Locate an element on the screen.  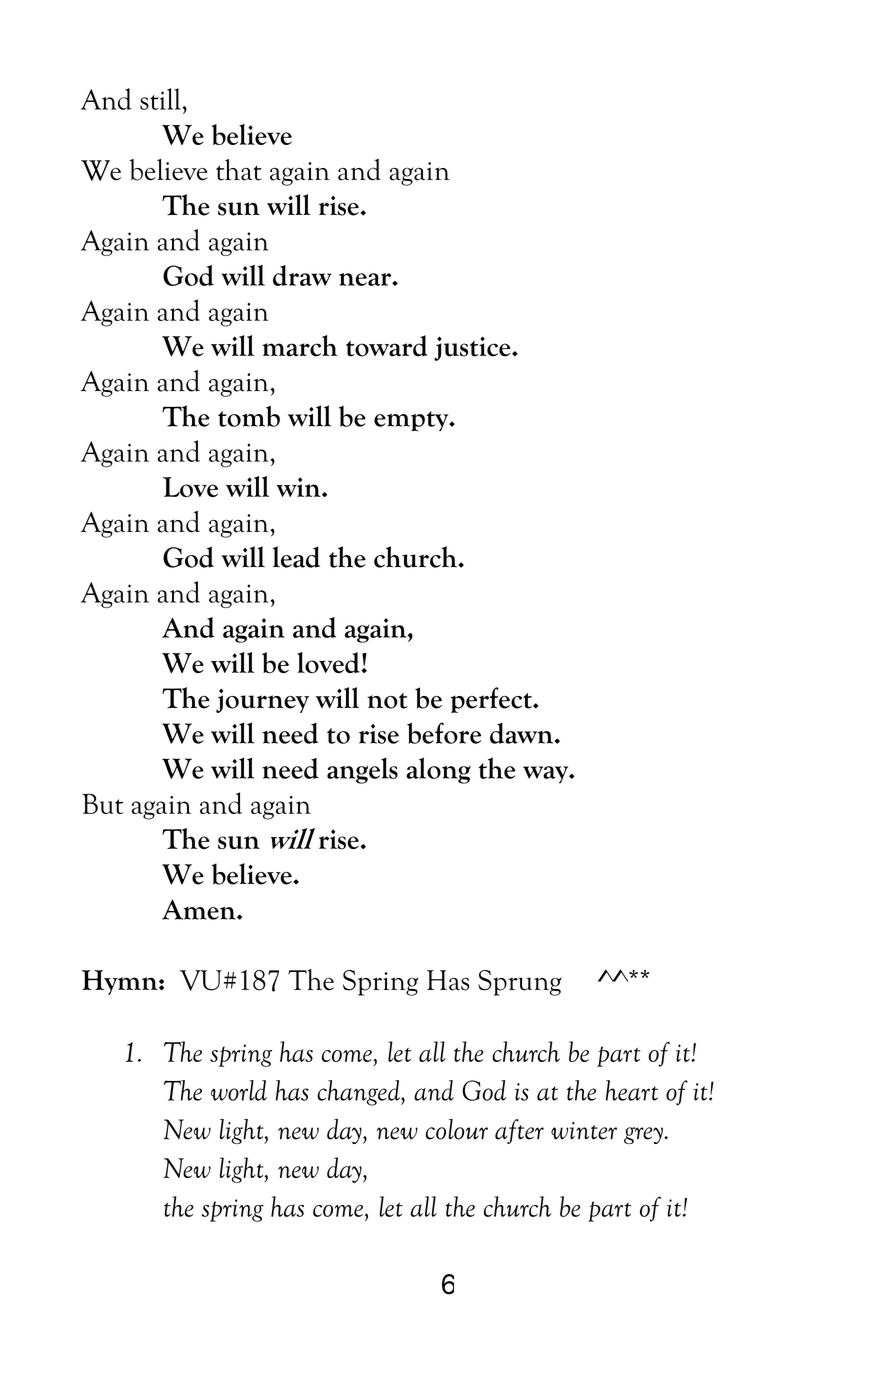
toward is located at coordinates (386, 346).
